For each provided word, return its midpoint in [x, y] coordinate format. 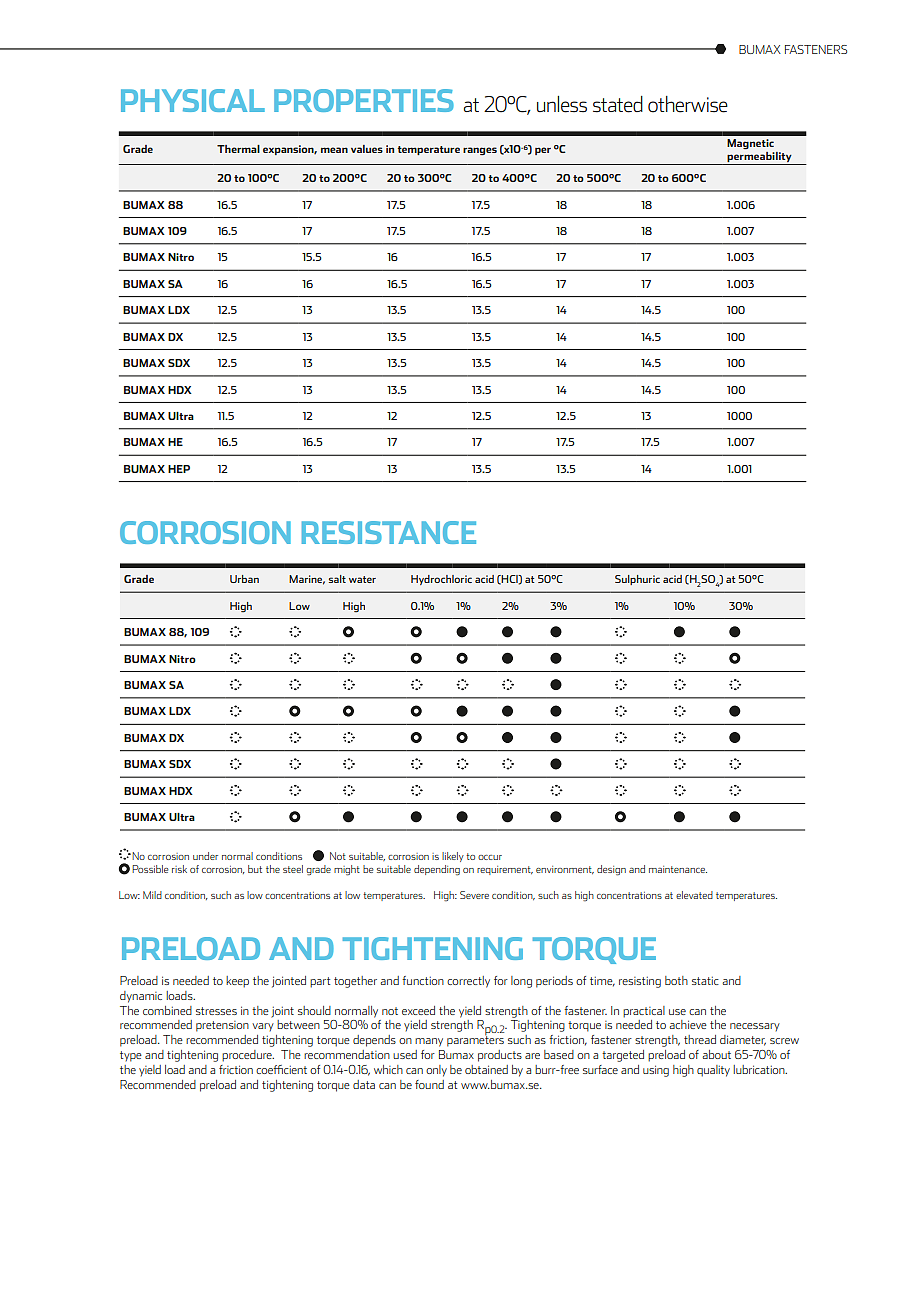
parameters [475, 1040]
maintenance [678, 869]
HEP [179, 469]
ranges [480, 151]
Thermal [238, 149]
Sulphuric [637, 580]
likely [453, 857]
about [716, 1054]
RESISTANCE [389, 532]
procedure [248, 1056]
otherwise [688, 104]
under [205, 856]
